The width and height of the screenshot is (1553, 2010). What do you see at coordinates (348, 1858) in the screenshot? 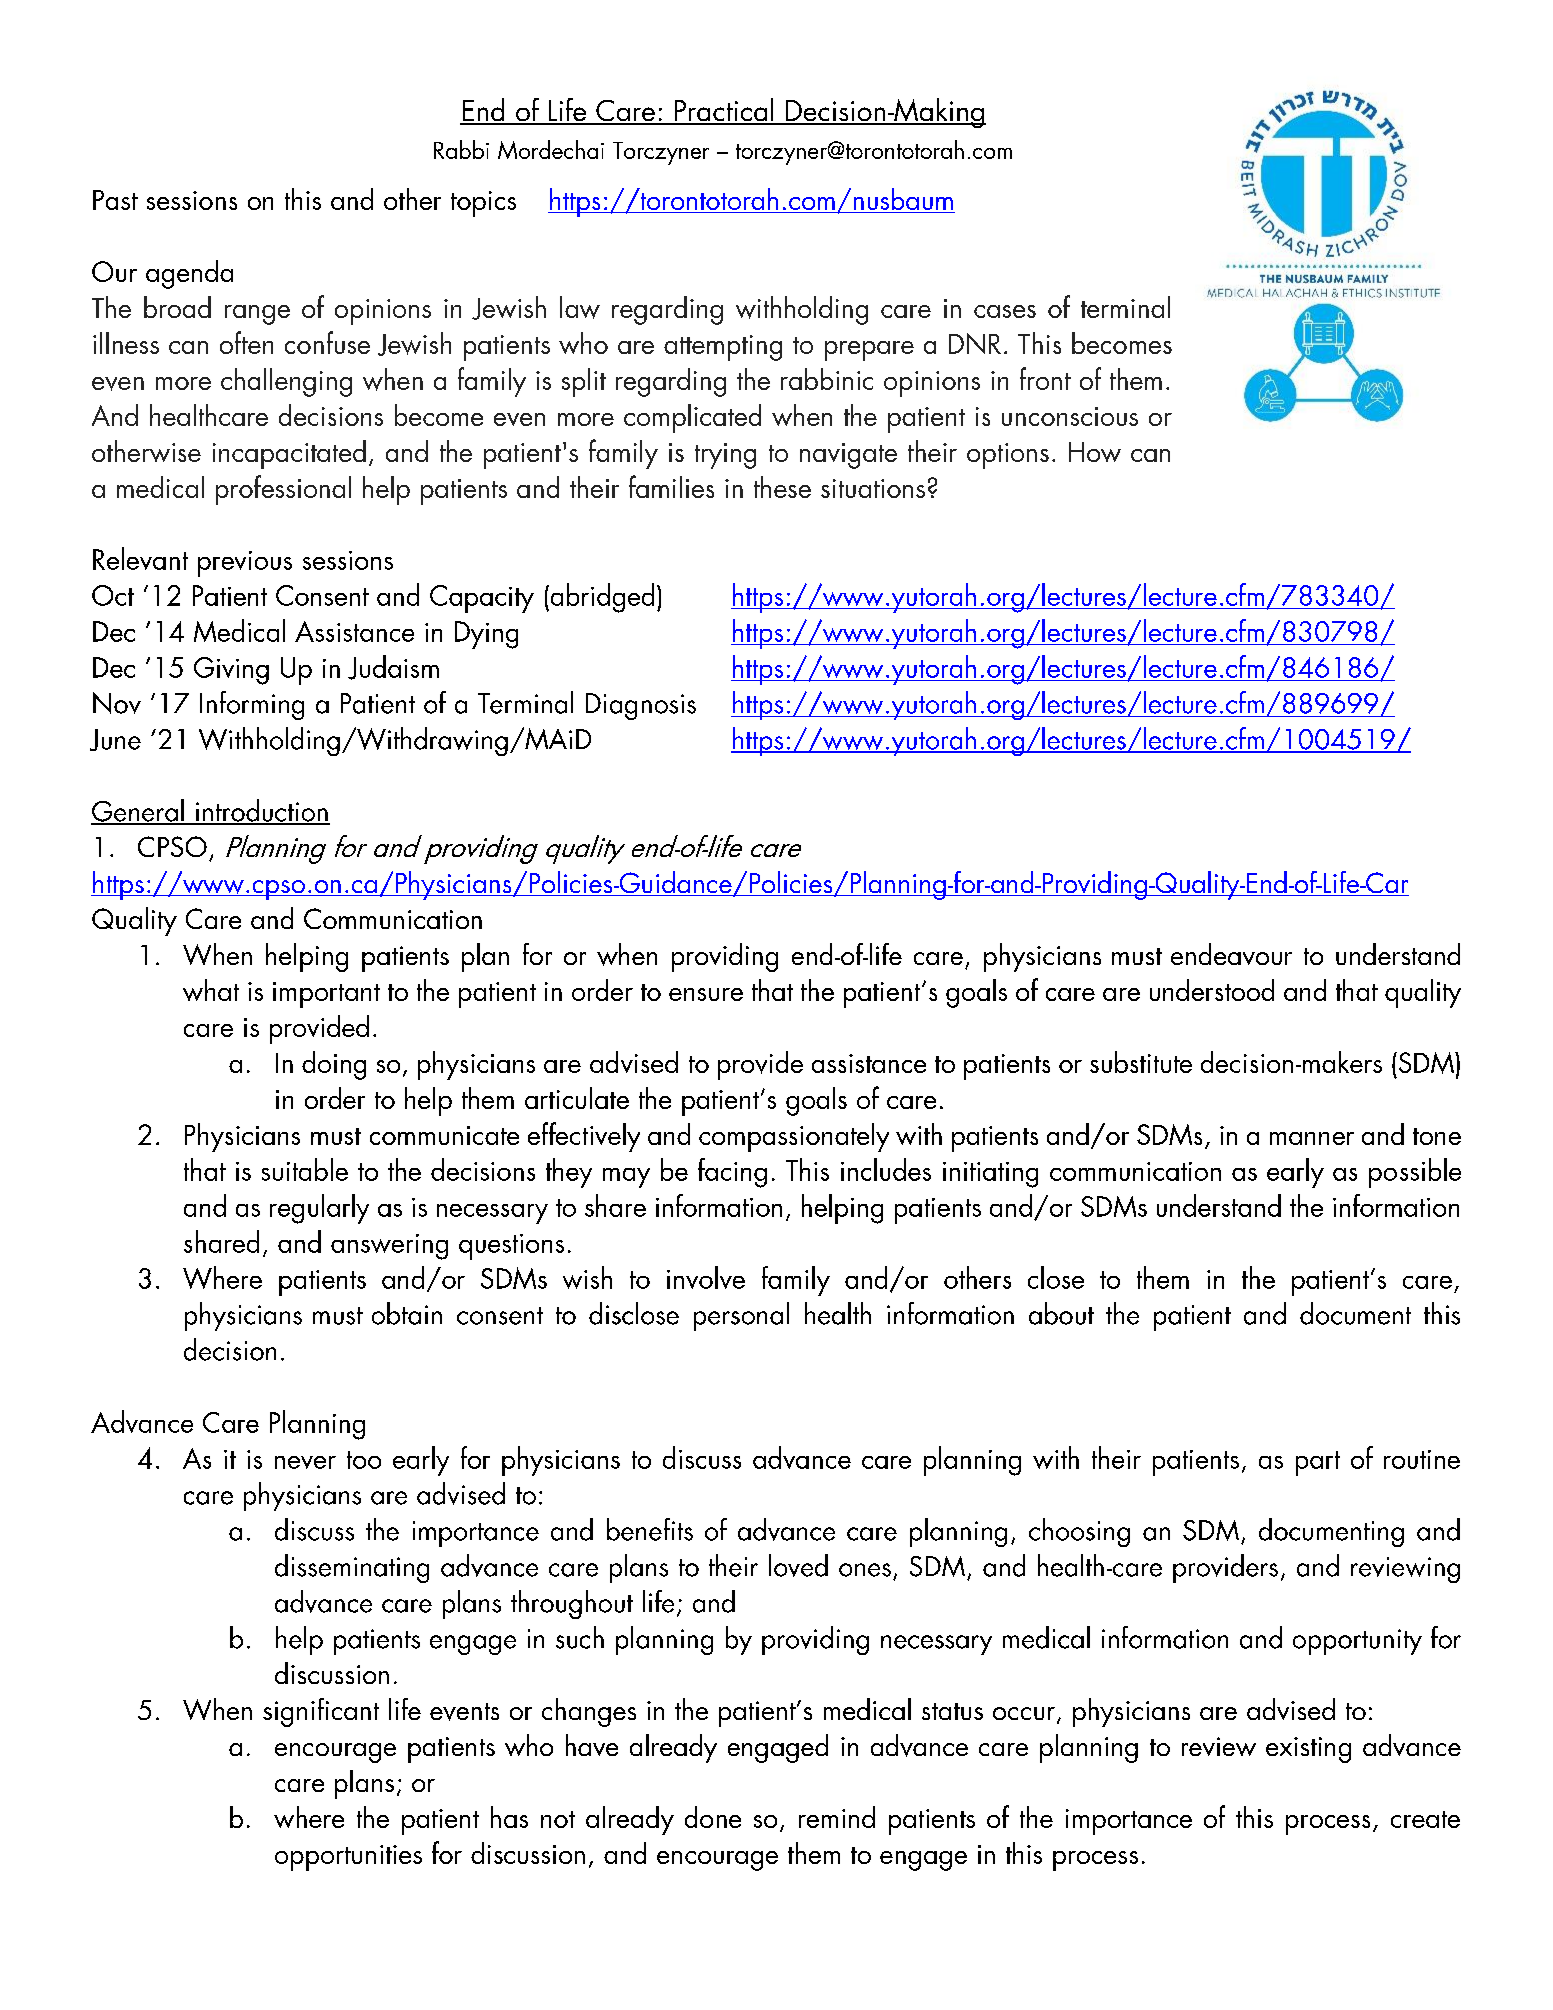
I see `opportunities` at bounding box center [348, 1858].
